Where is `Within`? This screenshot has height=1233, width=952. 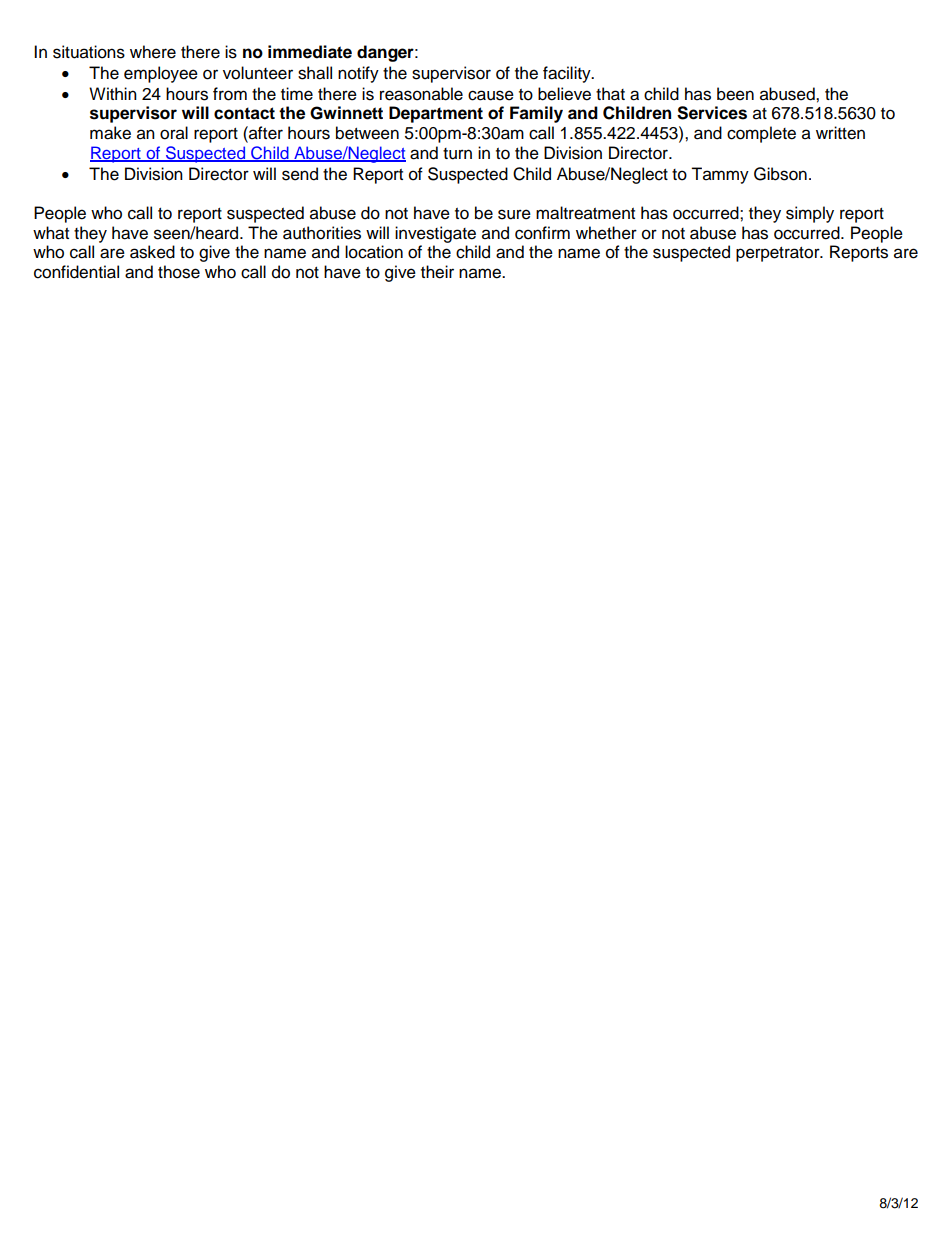 Within is located at coordinates (113, 93).
